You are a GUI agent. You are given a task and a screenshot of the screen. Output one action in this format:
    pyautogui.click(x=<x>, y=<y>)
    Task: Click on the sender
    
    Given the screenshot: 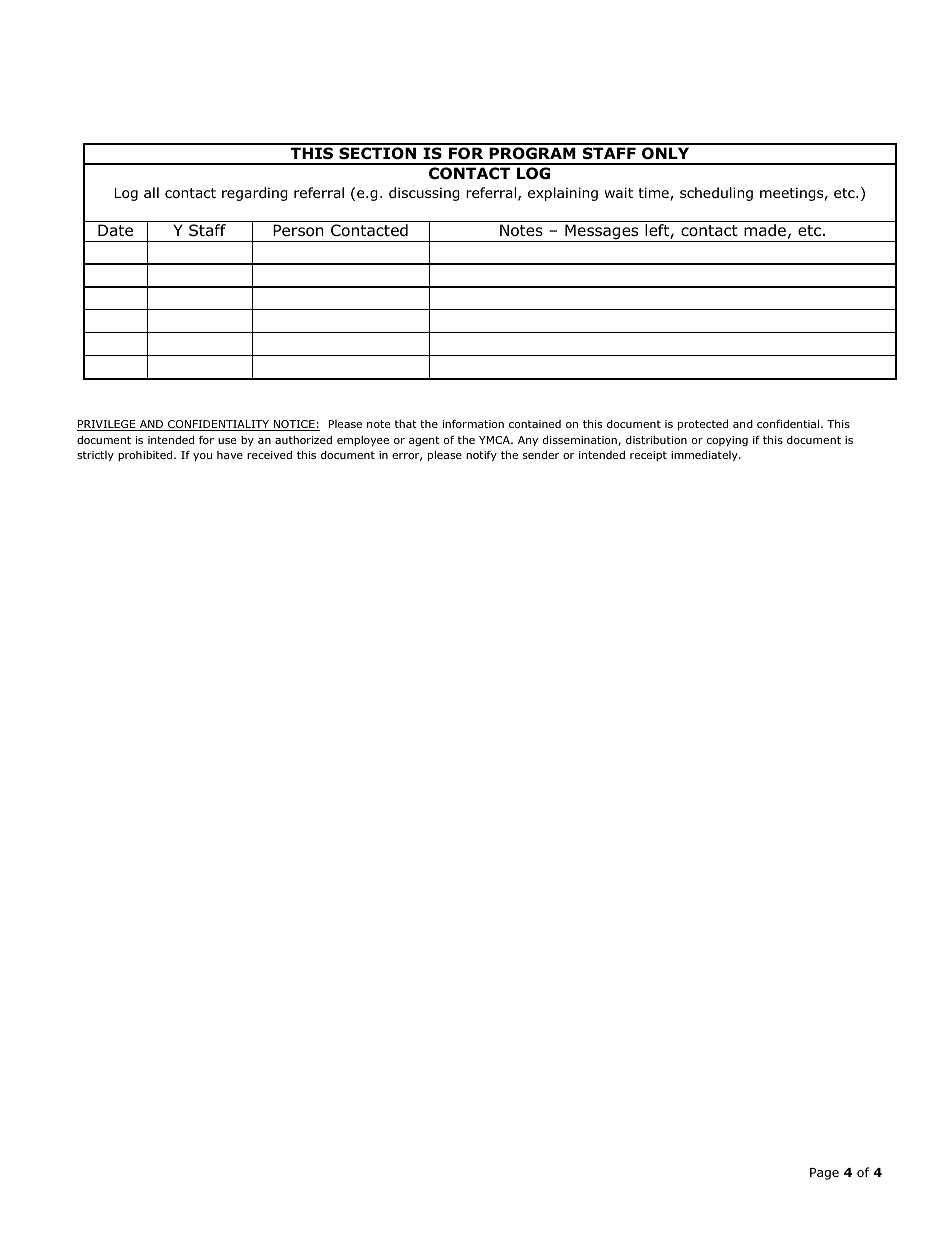 What is the action you would take?
    pyautogui.click(x=541, y=454)
